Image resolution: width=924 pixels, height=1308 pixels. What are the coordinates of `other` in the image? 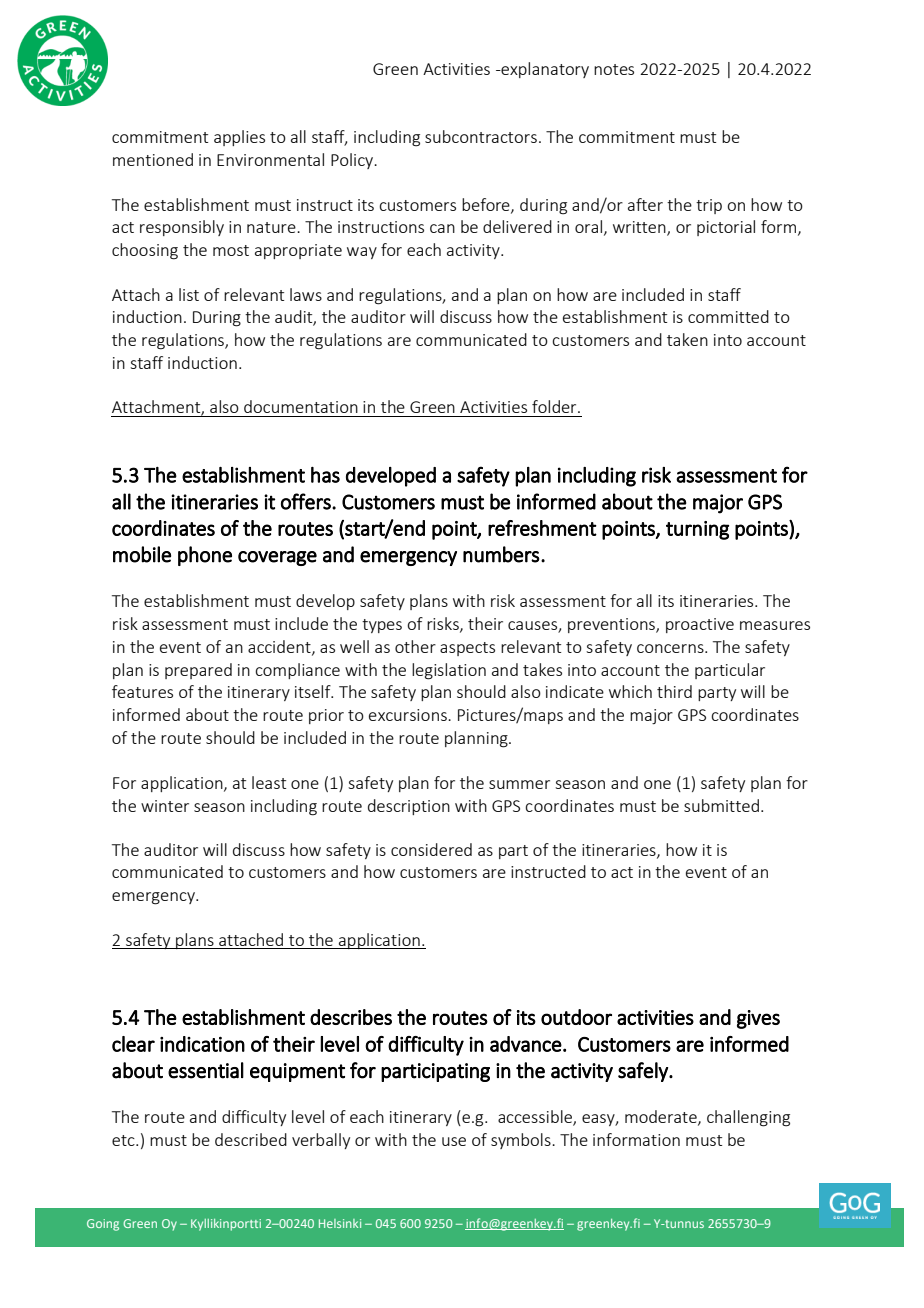 It's located at (415, 646).
